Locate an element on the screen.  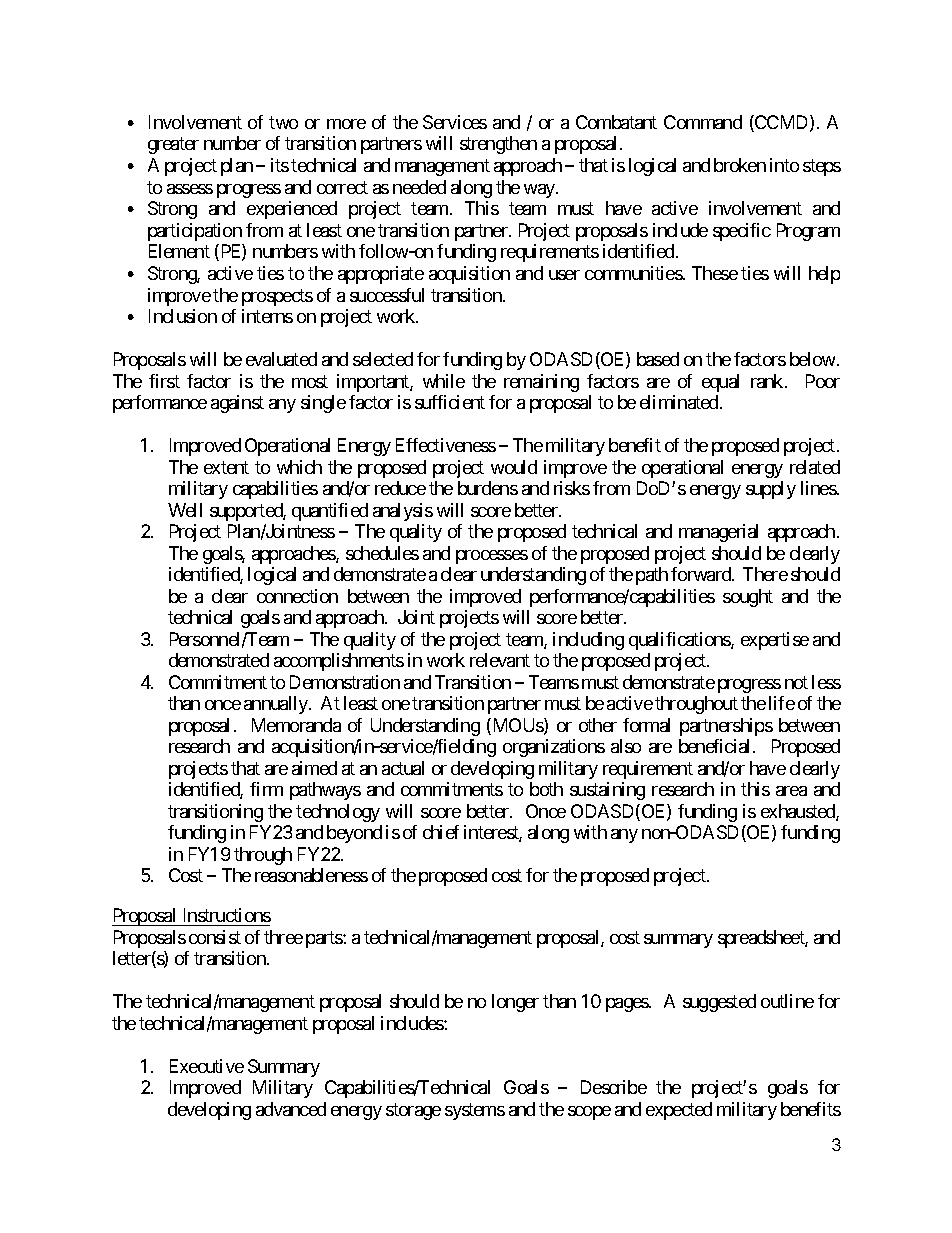
two is located at coordinates (283, 122).
